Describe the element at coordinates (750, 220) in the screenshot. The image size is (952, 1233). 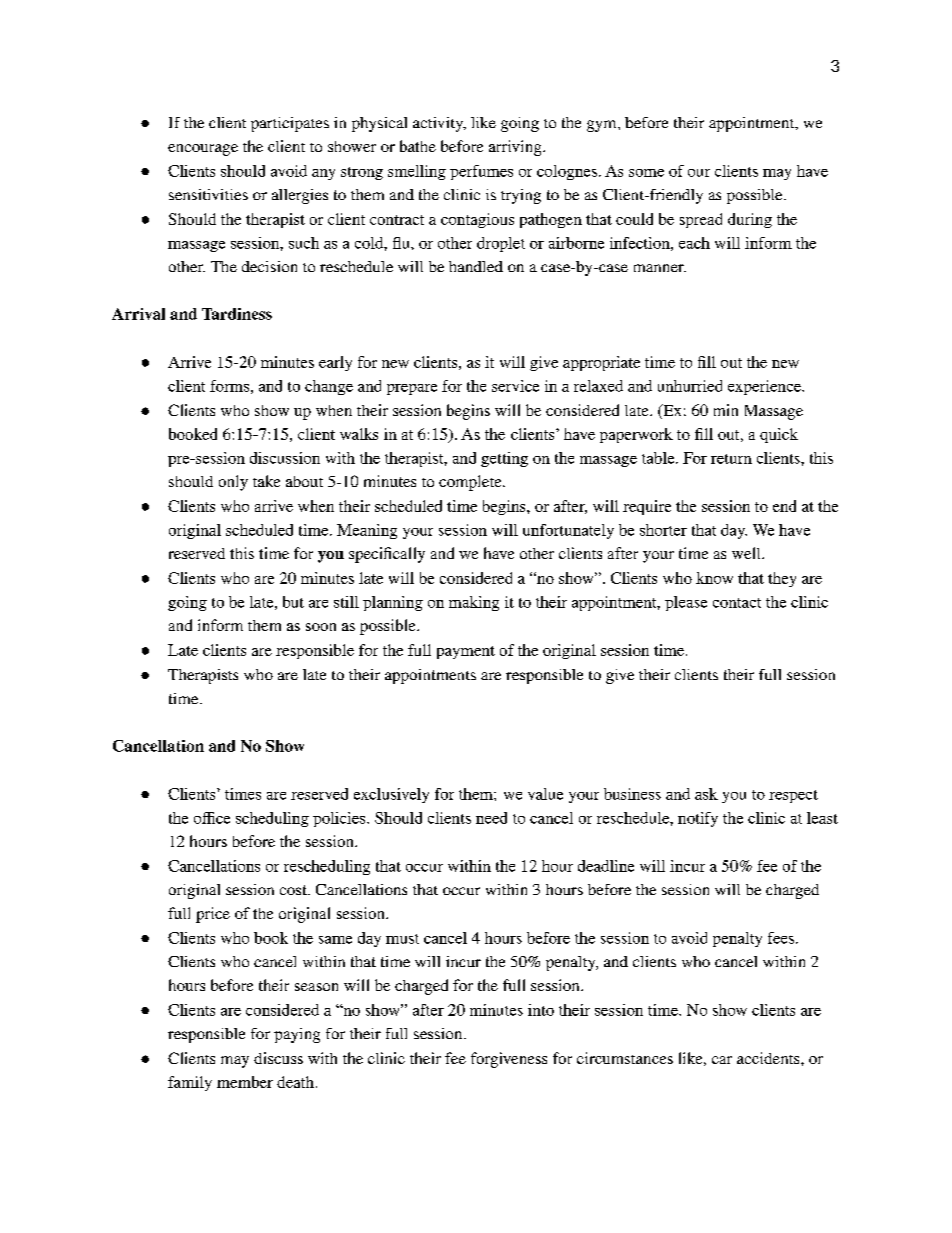
I see `during` at that location.
